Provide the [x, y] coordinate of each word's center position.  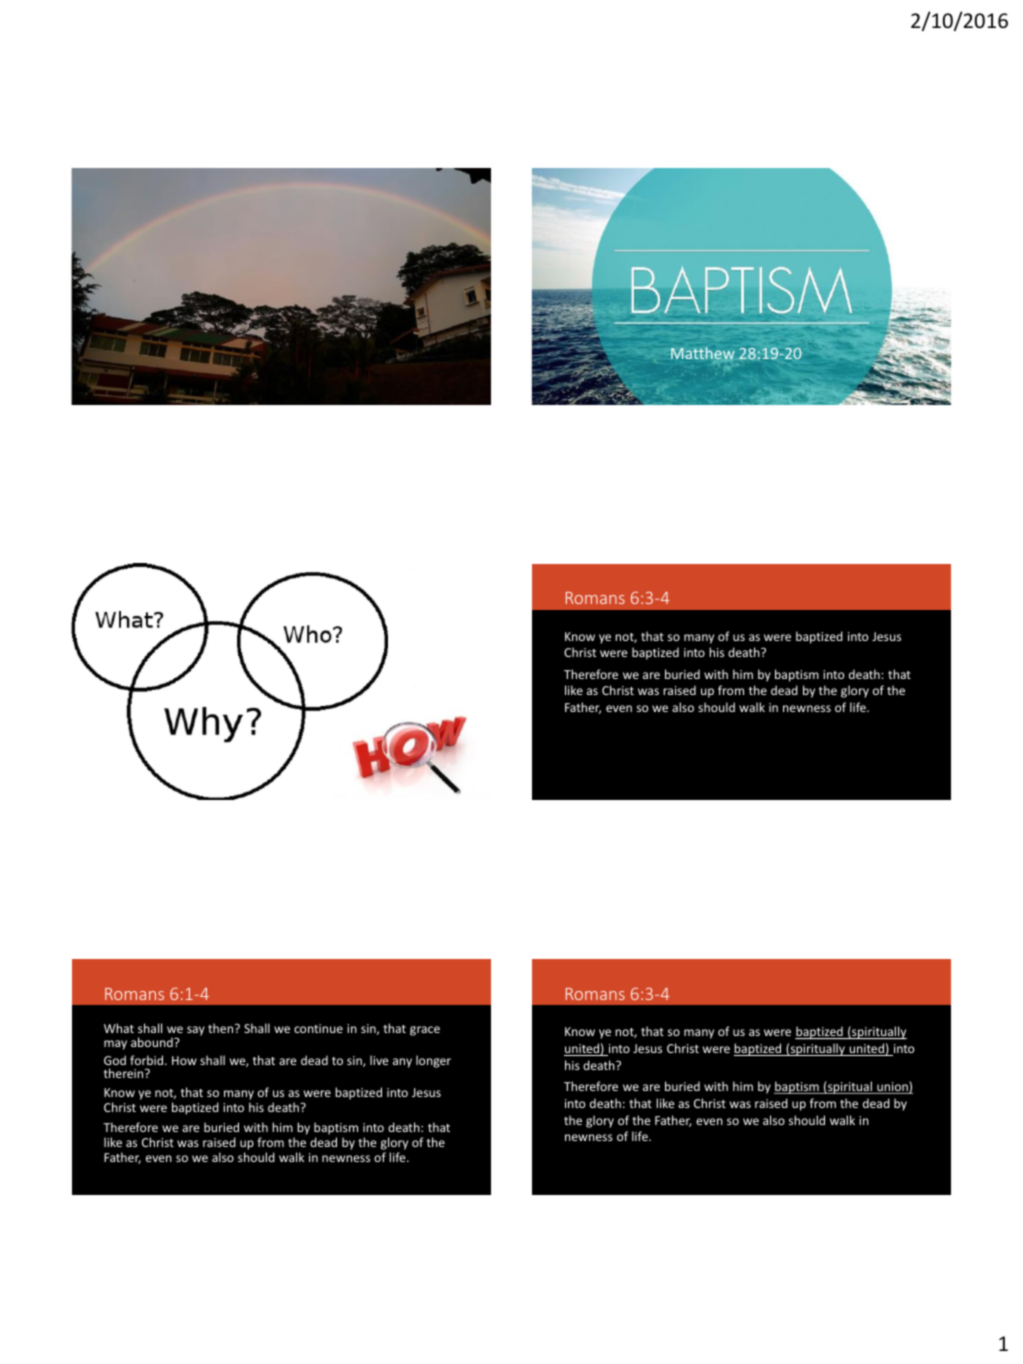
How [184, 1060]
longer [433, 1061]
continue [318, 1028]
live [379, 1060]
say [196, 1031]
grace [425, 1031]
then [222, 1028]
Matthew [703, 353]
